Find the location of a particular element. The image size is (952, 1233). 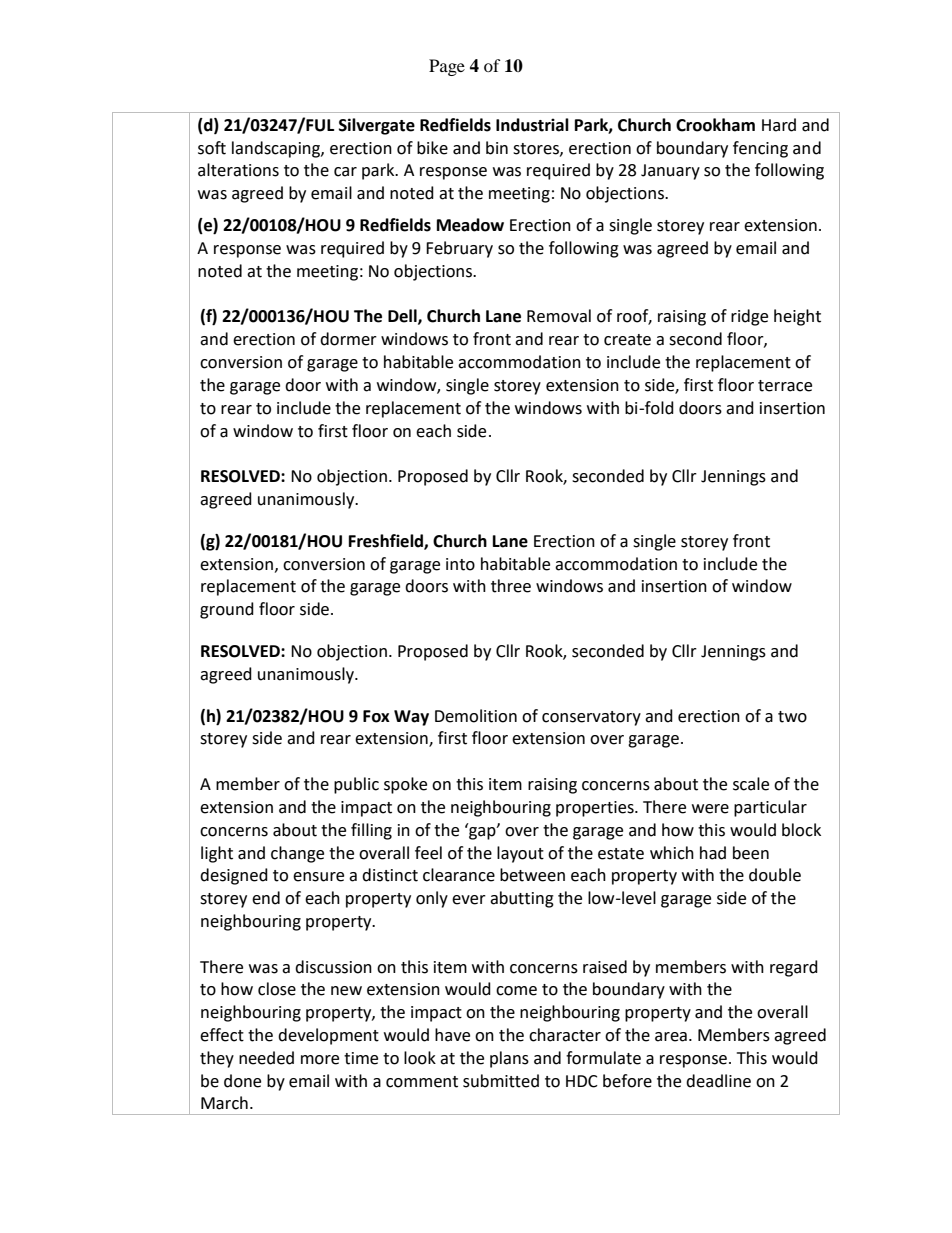

three is located at coordinates (511, 586).
